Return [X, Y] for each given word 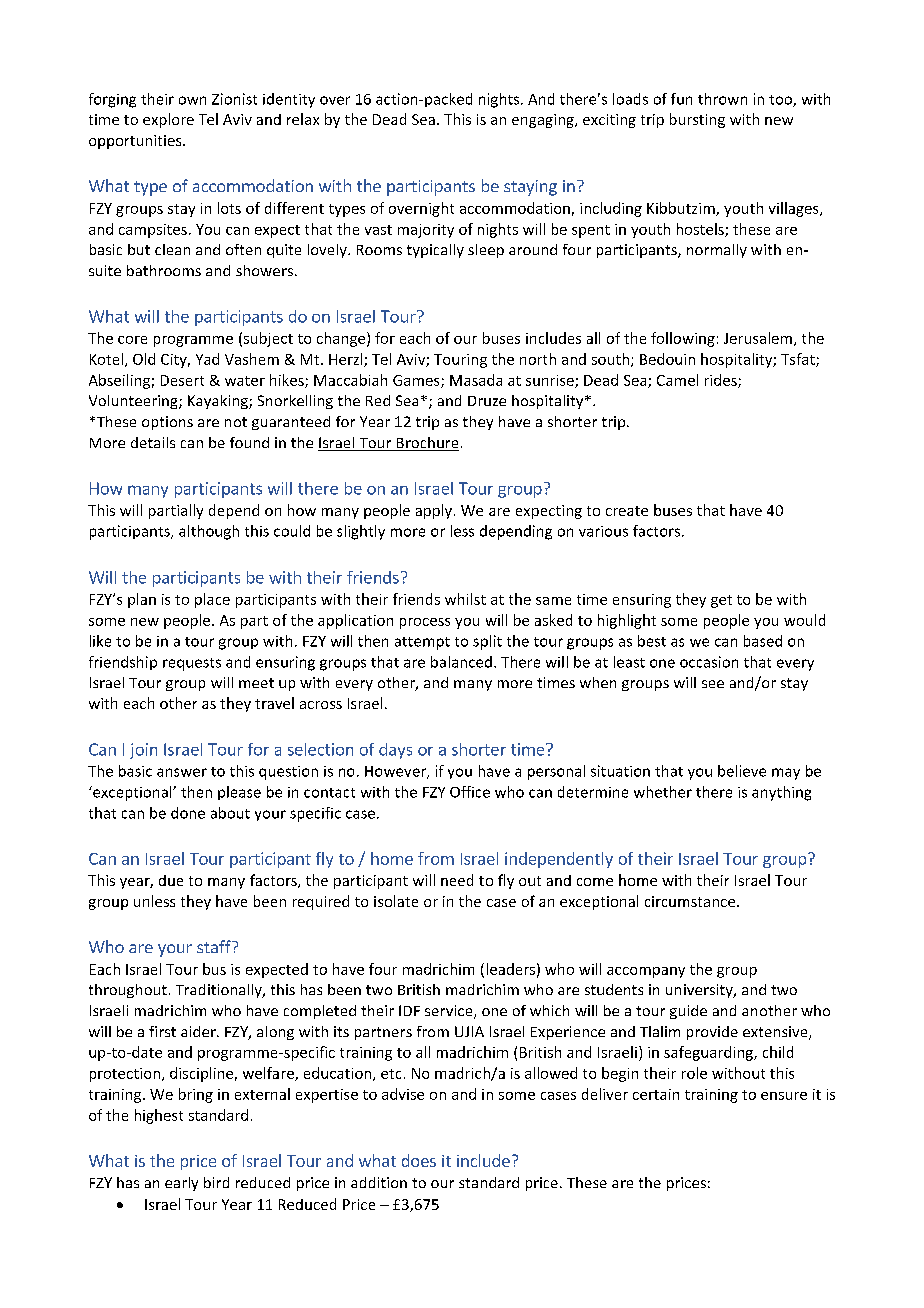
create [627, 511]
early [181, 1184]
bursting [697, 120]
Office [470, 792]
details [153, 442]
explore [168, 120]
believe [742, 771]
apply [434, 511]
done [188, 813]
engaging [544, 121]
